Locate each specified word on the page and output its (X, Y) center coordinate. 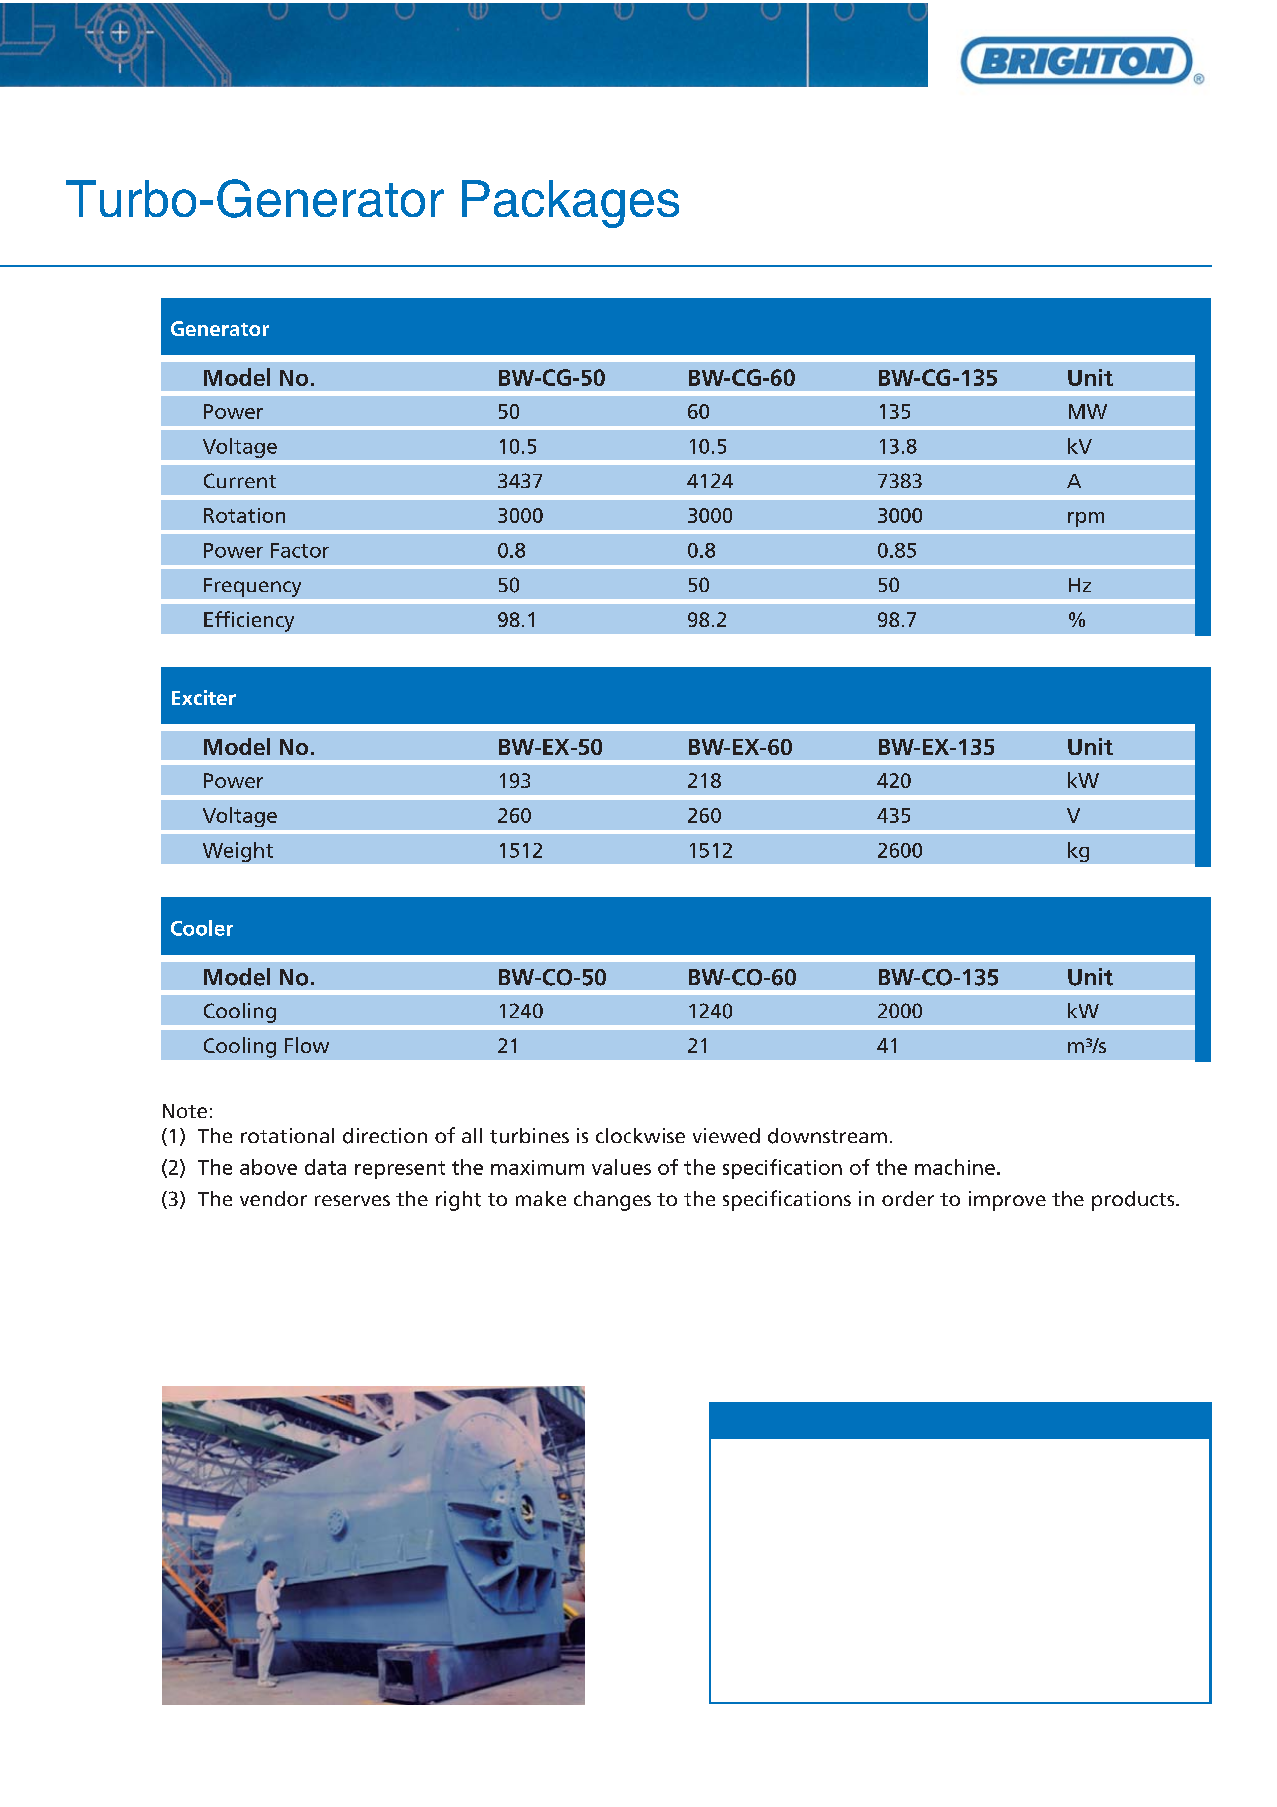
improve (1007, 1201)
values (621, 1167)
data (325, 1167)
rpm (1086, 519)
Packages (570, 204)
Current (240, 480)
